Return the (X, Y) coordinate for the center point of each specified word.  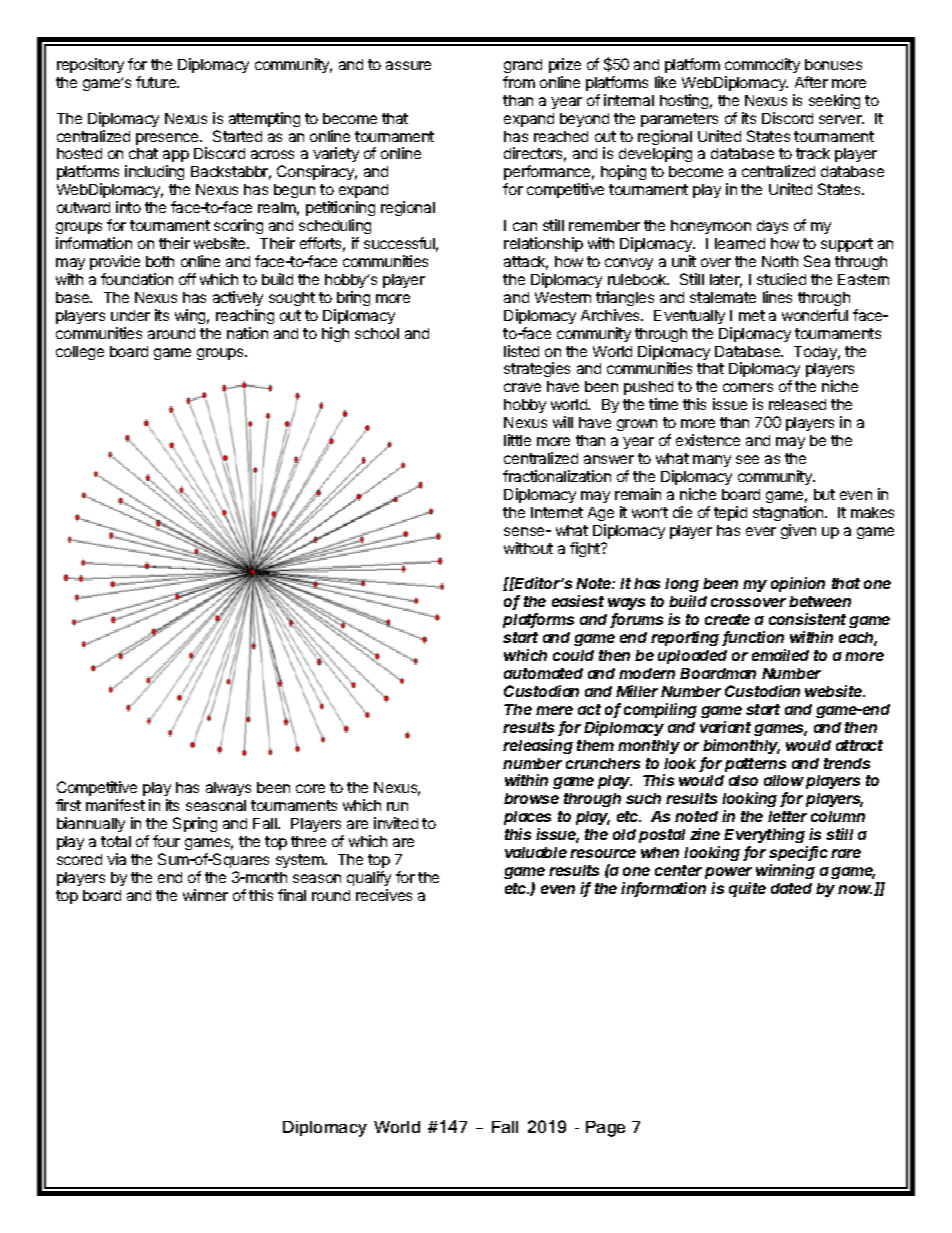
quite (747, 889)
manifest (115, 805)
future (157, 82)
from (519, 82)
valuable (536, 852)
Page (605, 1129)
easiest (578, 601)
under (130, 315)
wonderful (815, 315)
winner (205, 895)
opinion (798, 584)
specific (798, 853)
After (811, 82)
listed (521, 351)
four (166, 841)
